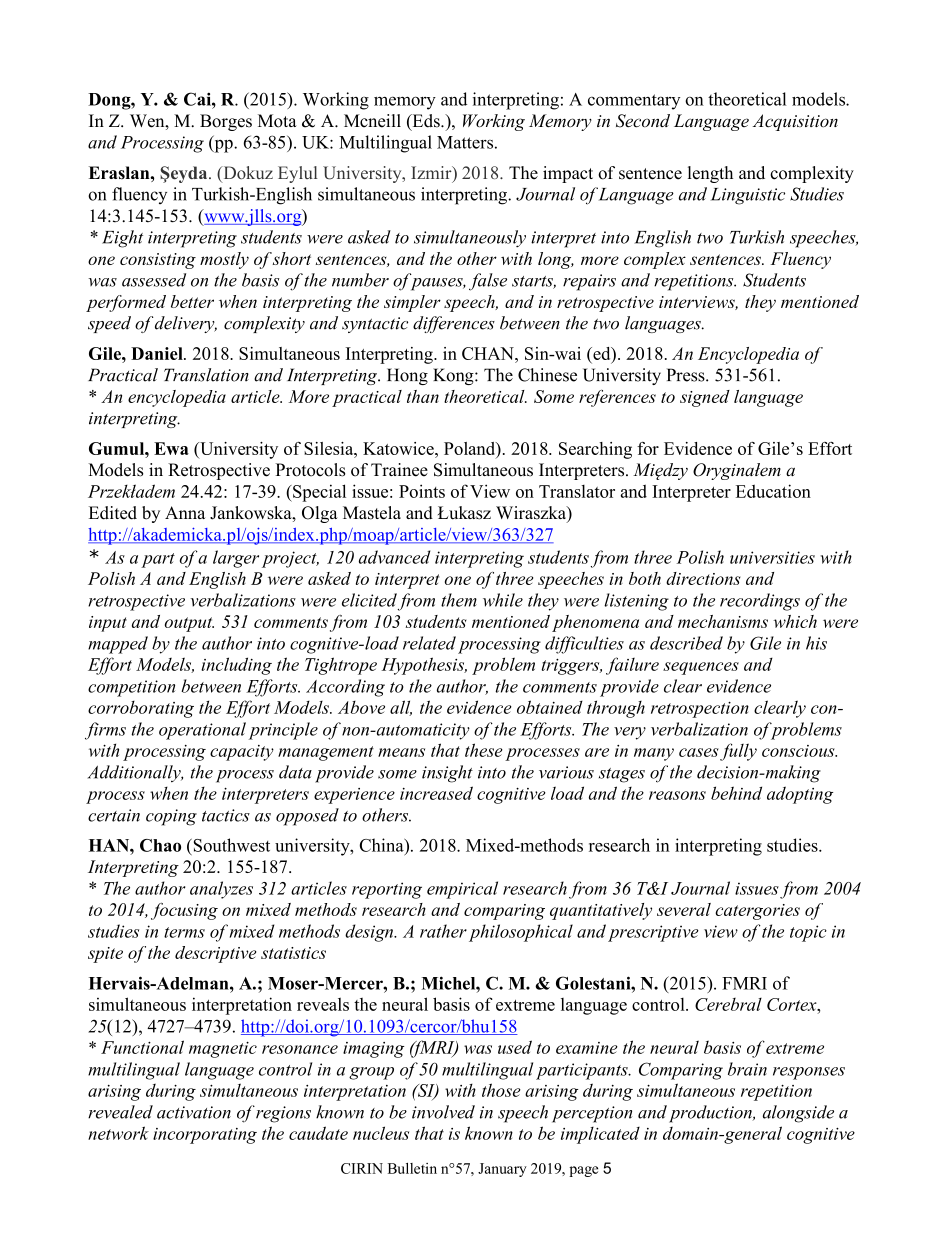 This screenshot has width=952, height=1233. Describe the element at coordinates (205, 1136) in the screenshot. I see `incorporating` at that location.
